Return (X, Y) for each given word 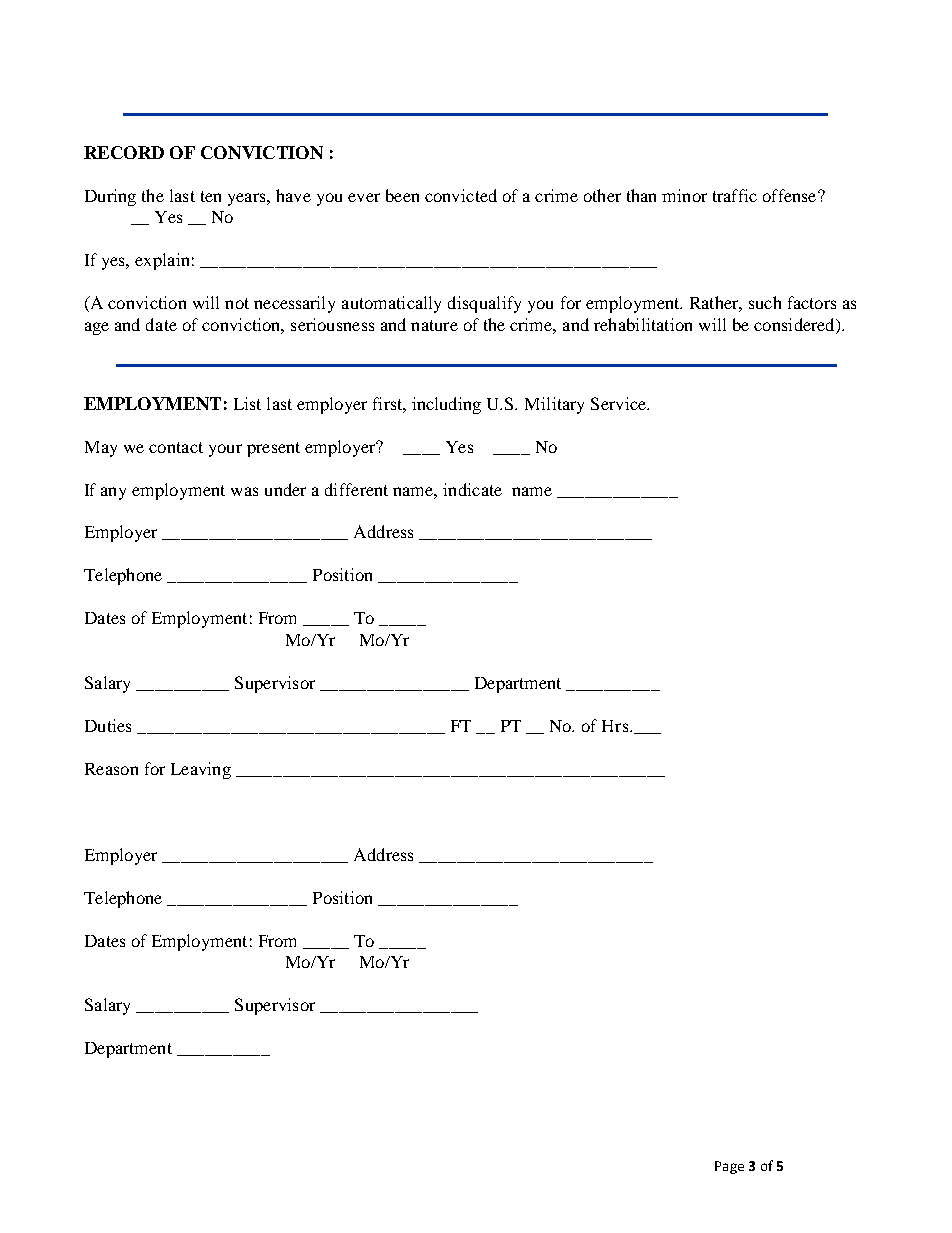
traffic (735, 195)
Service (619, 403)
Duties (108, 725)
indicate (472, 489)
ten (211, 196)
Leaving (201, 770)
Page (729, 1167)
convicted (461, 195)
